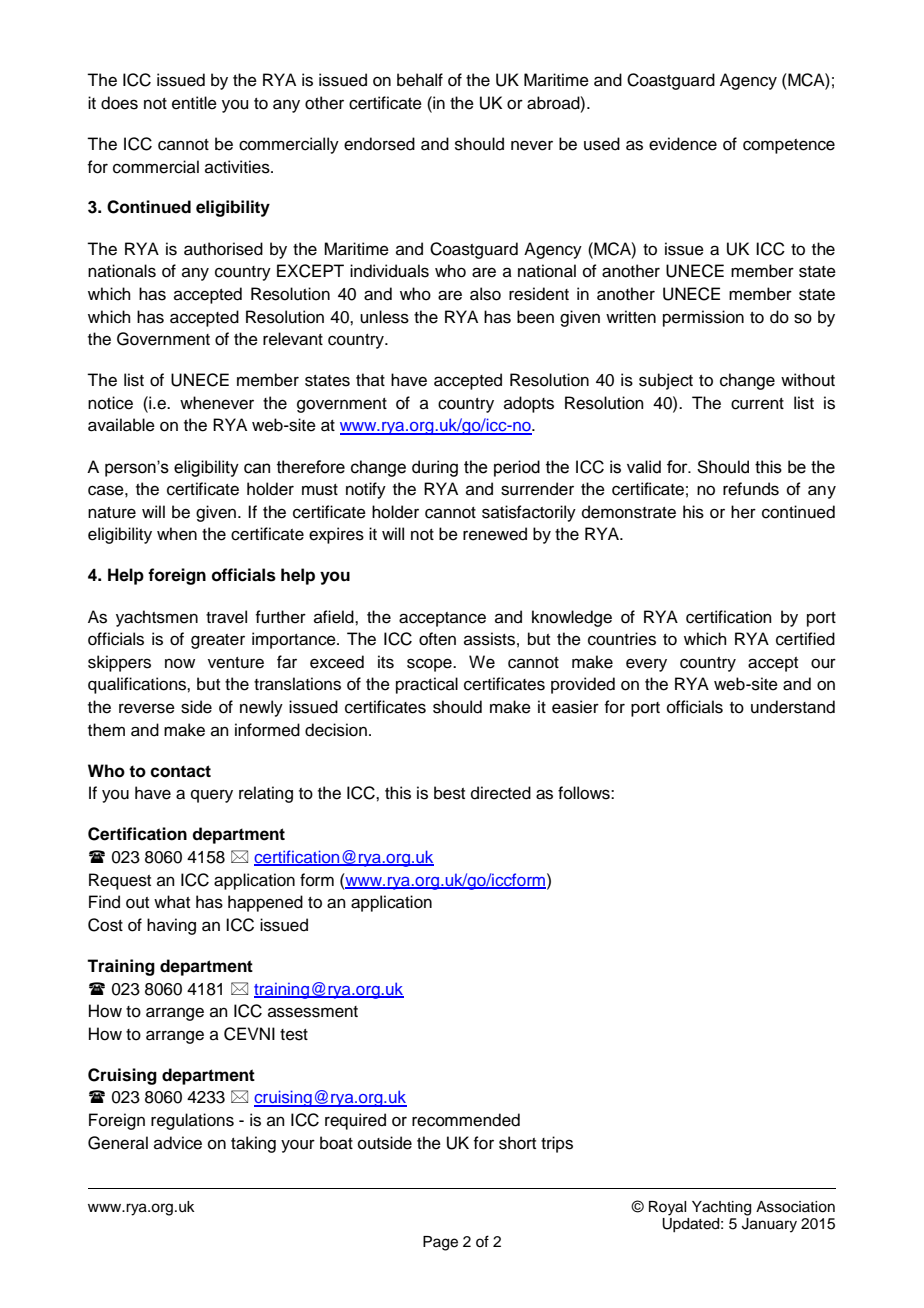  Describe the element at coordinates (194, 103) in the screenshot. I see `entitle` at that location.
